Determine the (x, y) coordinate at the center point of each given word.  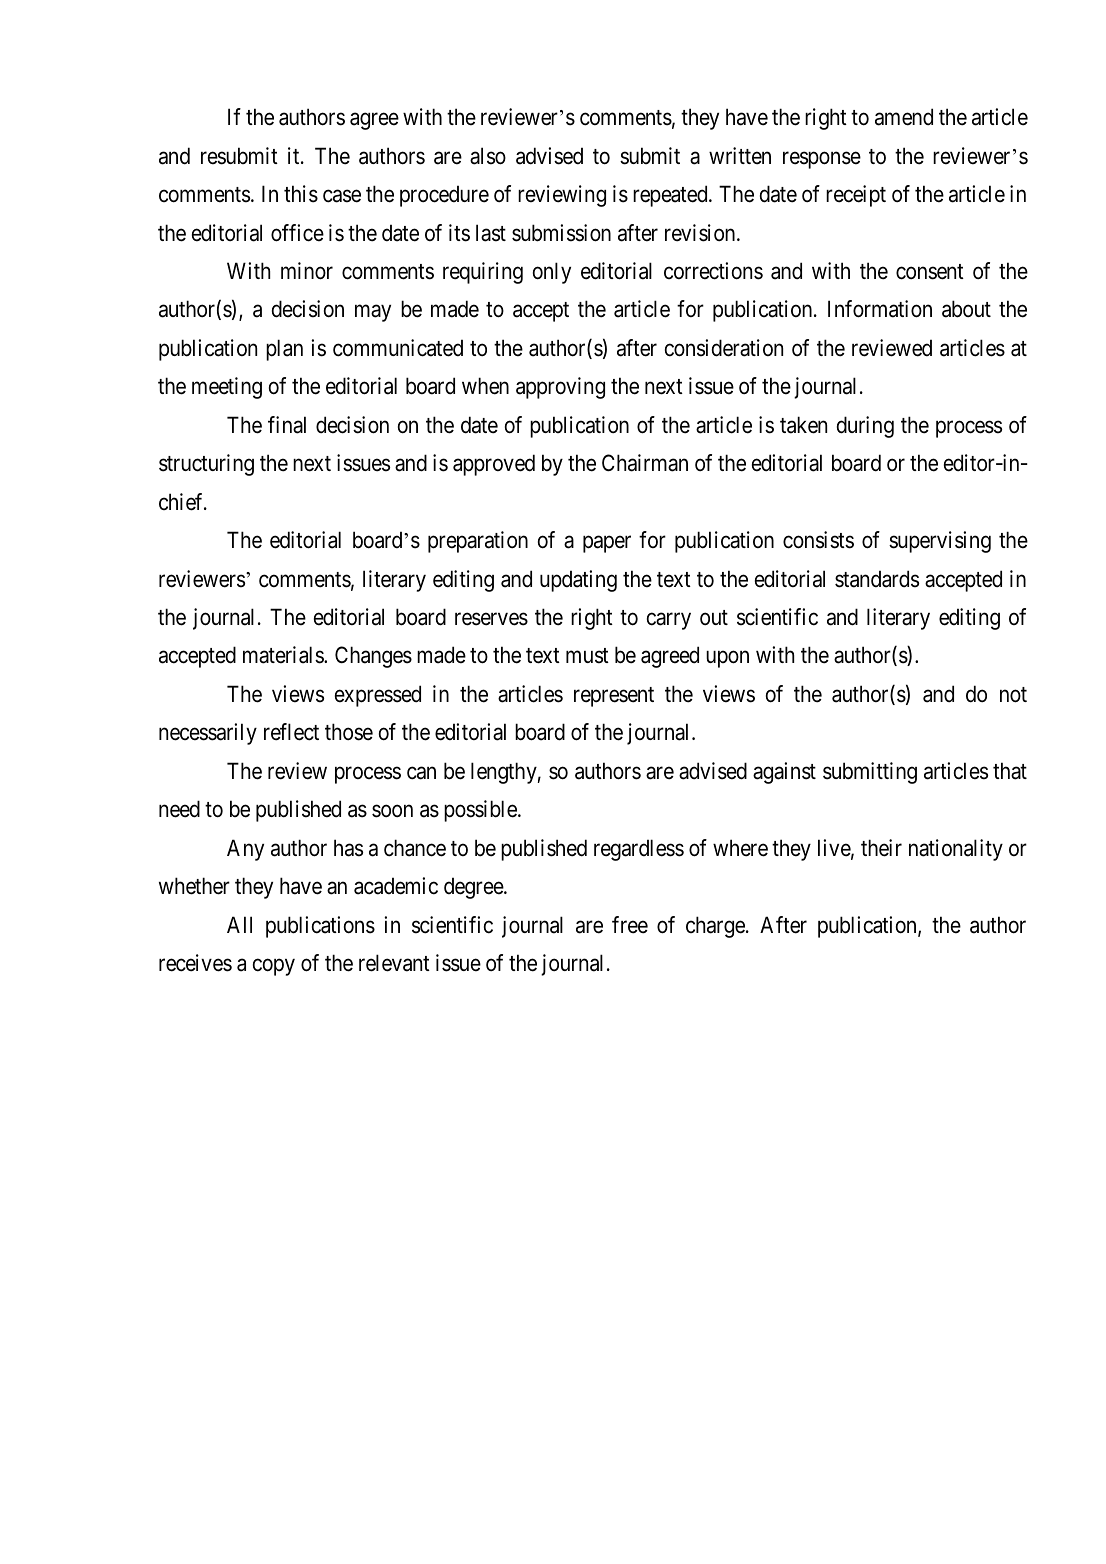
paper (607, 544)
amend (904, 117)
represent (614, 697)
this (301, 194)
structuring (206, 465)
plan (284, 350)
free (630, 925)
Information (880, 309)
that (1010, 771)
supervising (940, 542)
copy (274, 967)
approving (560, 388)
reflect (291, 732)
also (488, 156)
